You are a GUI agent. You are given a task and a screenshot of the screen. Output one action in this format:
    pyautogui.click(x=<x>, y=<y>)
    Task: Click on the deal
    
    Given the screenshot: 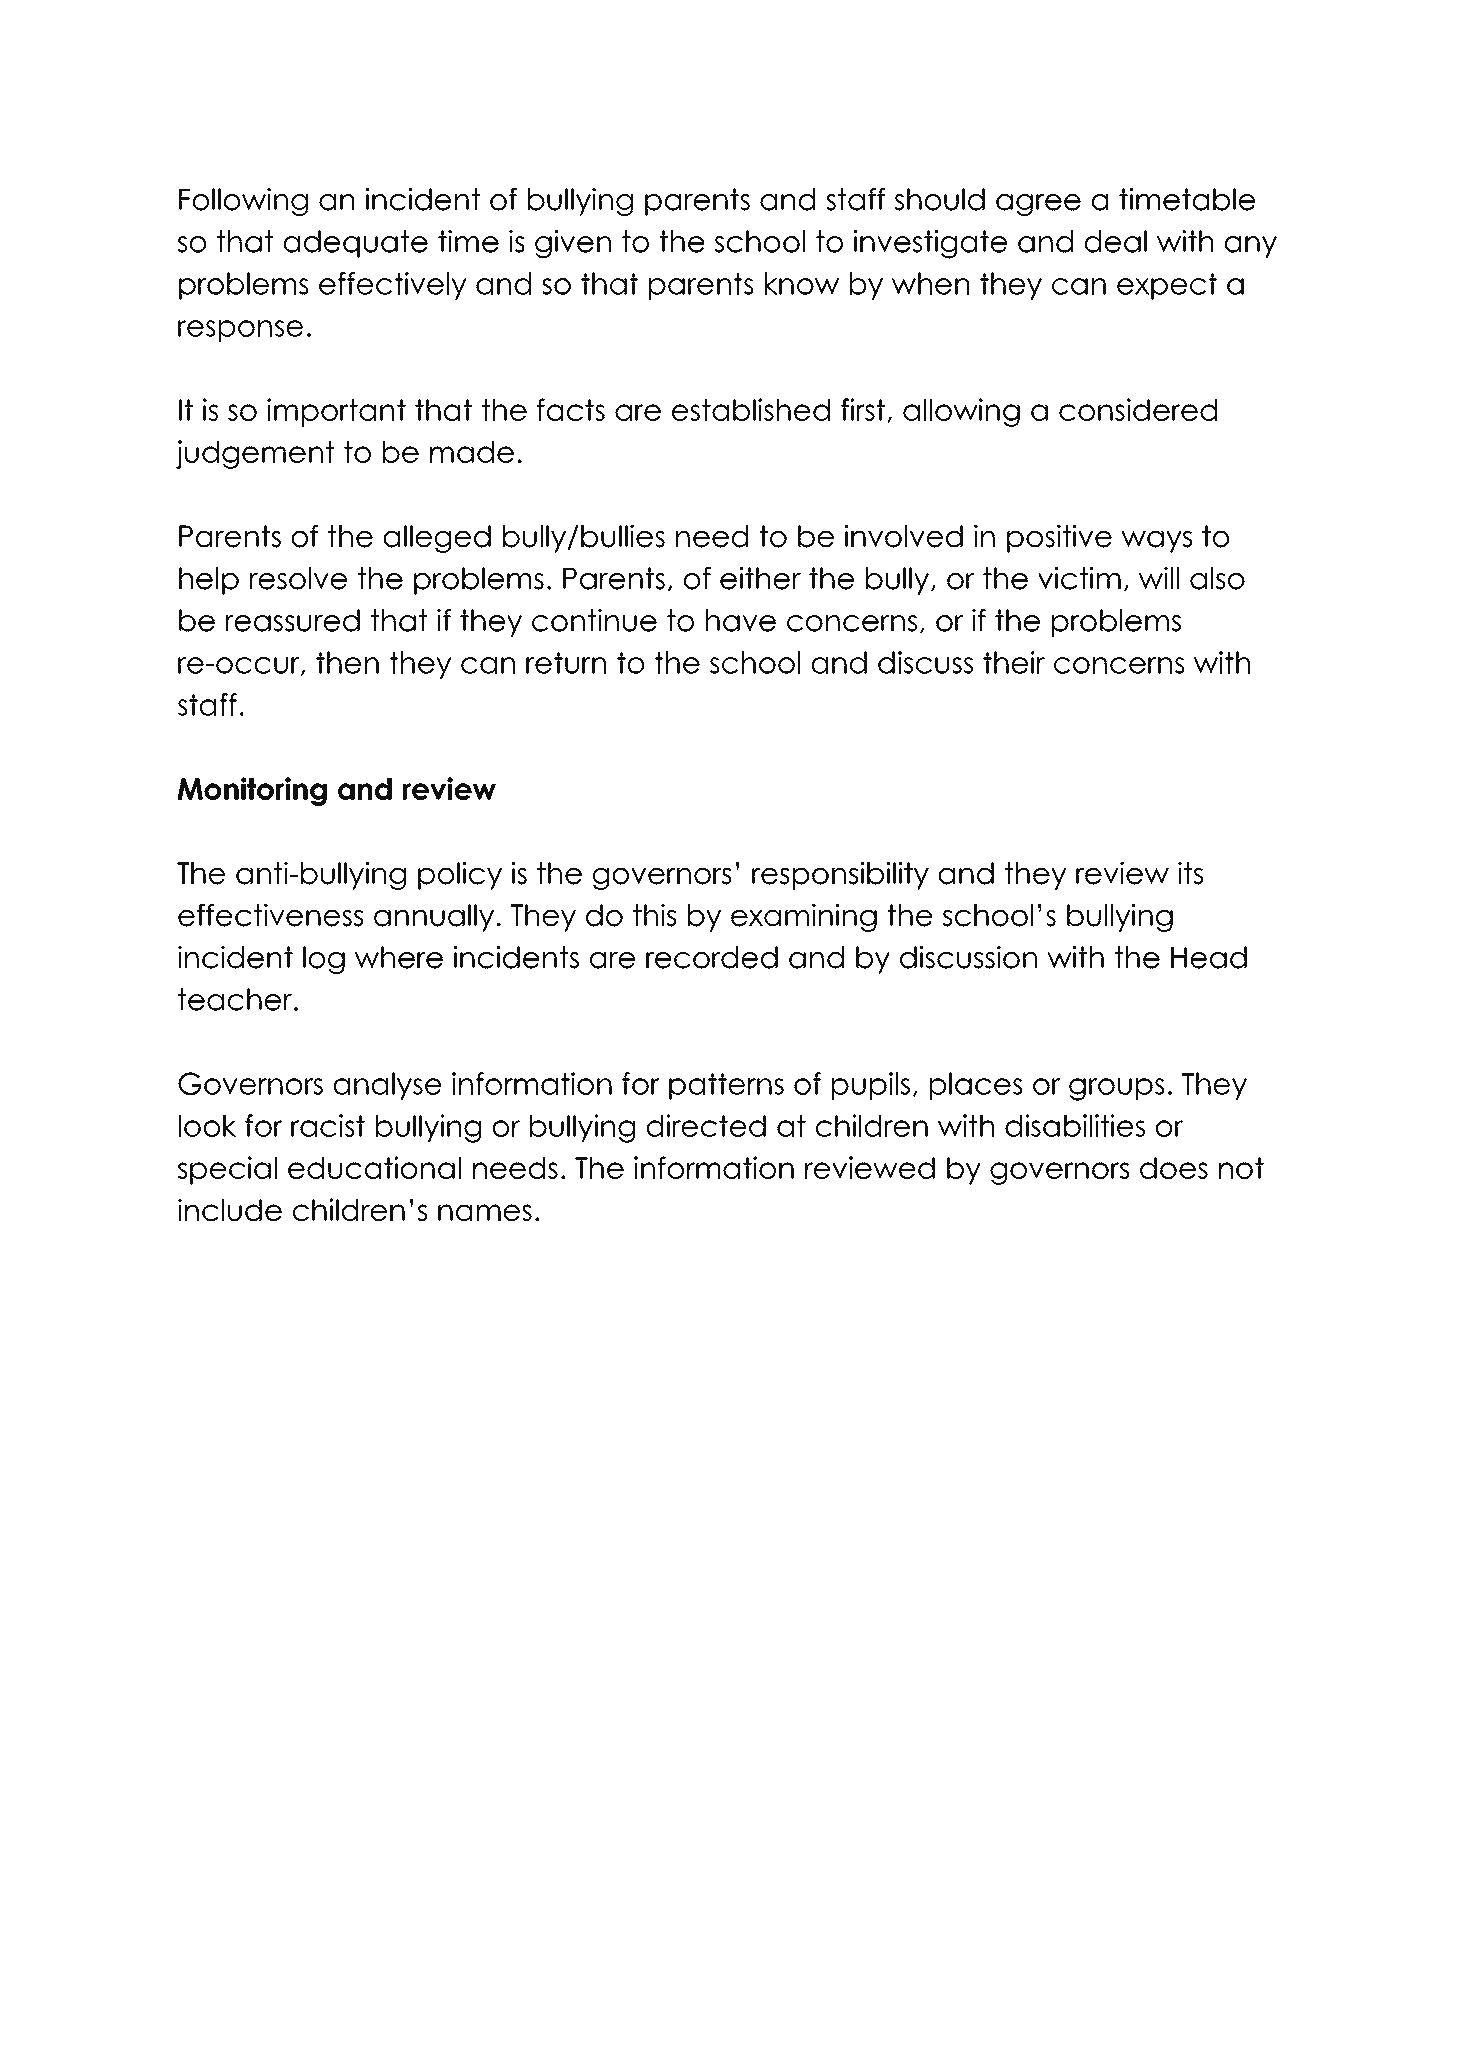 What is the action you would take?
    pyautogui.click(x=1116, y=241)
